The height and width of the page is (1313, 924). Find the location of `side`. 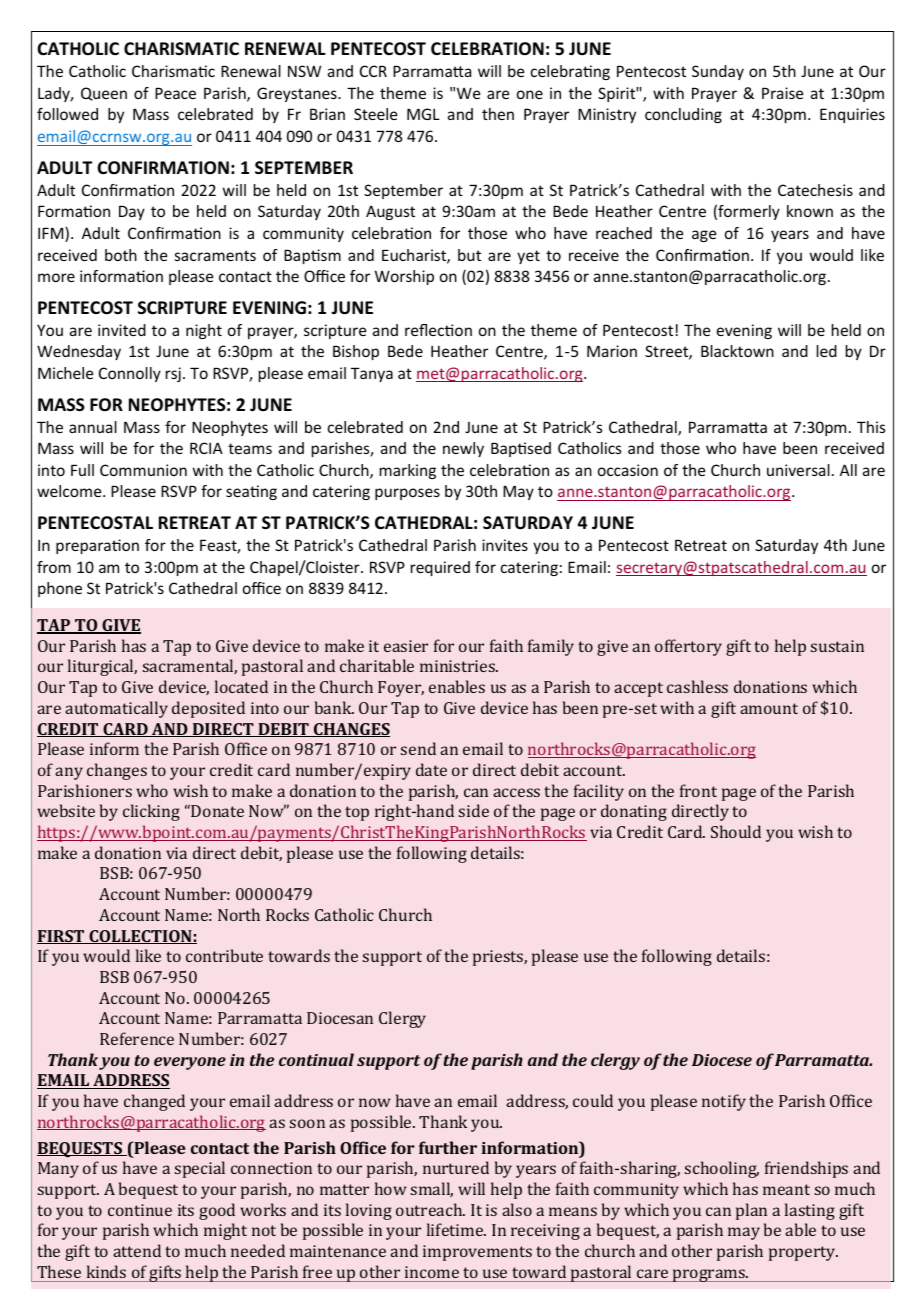

side is located at coordinates (474, 810).
